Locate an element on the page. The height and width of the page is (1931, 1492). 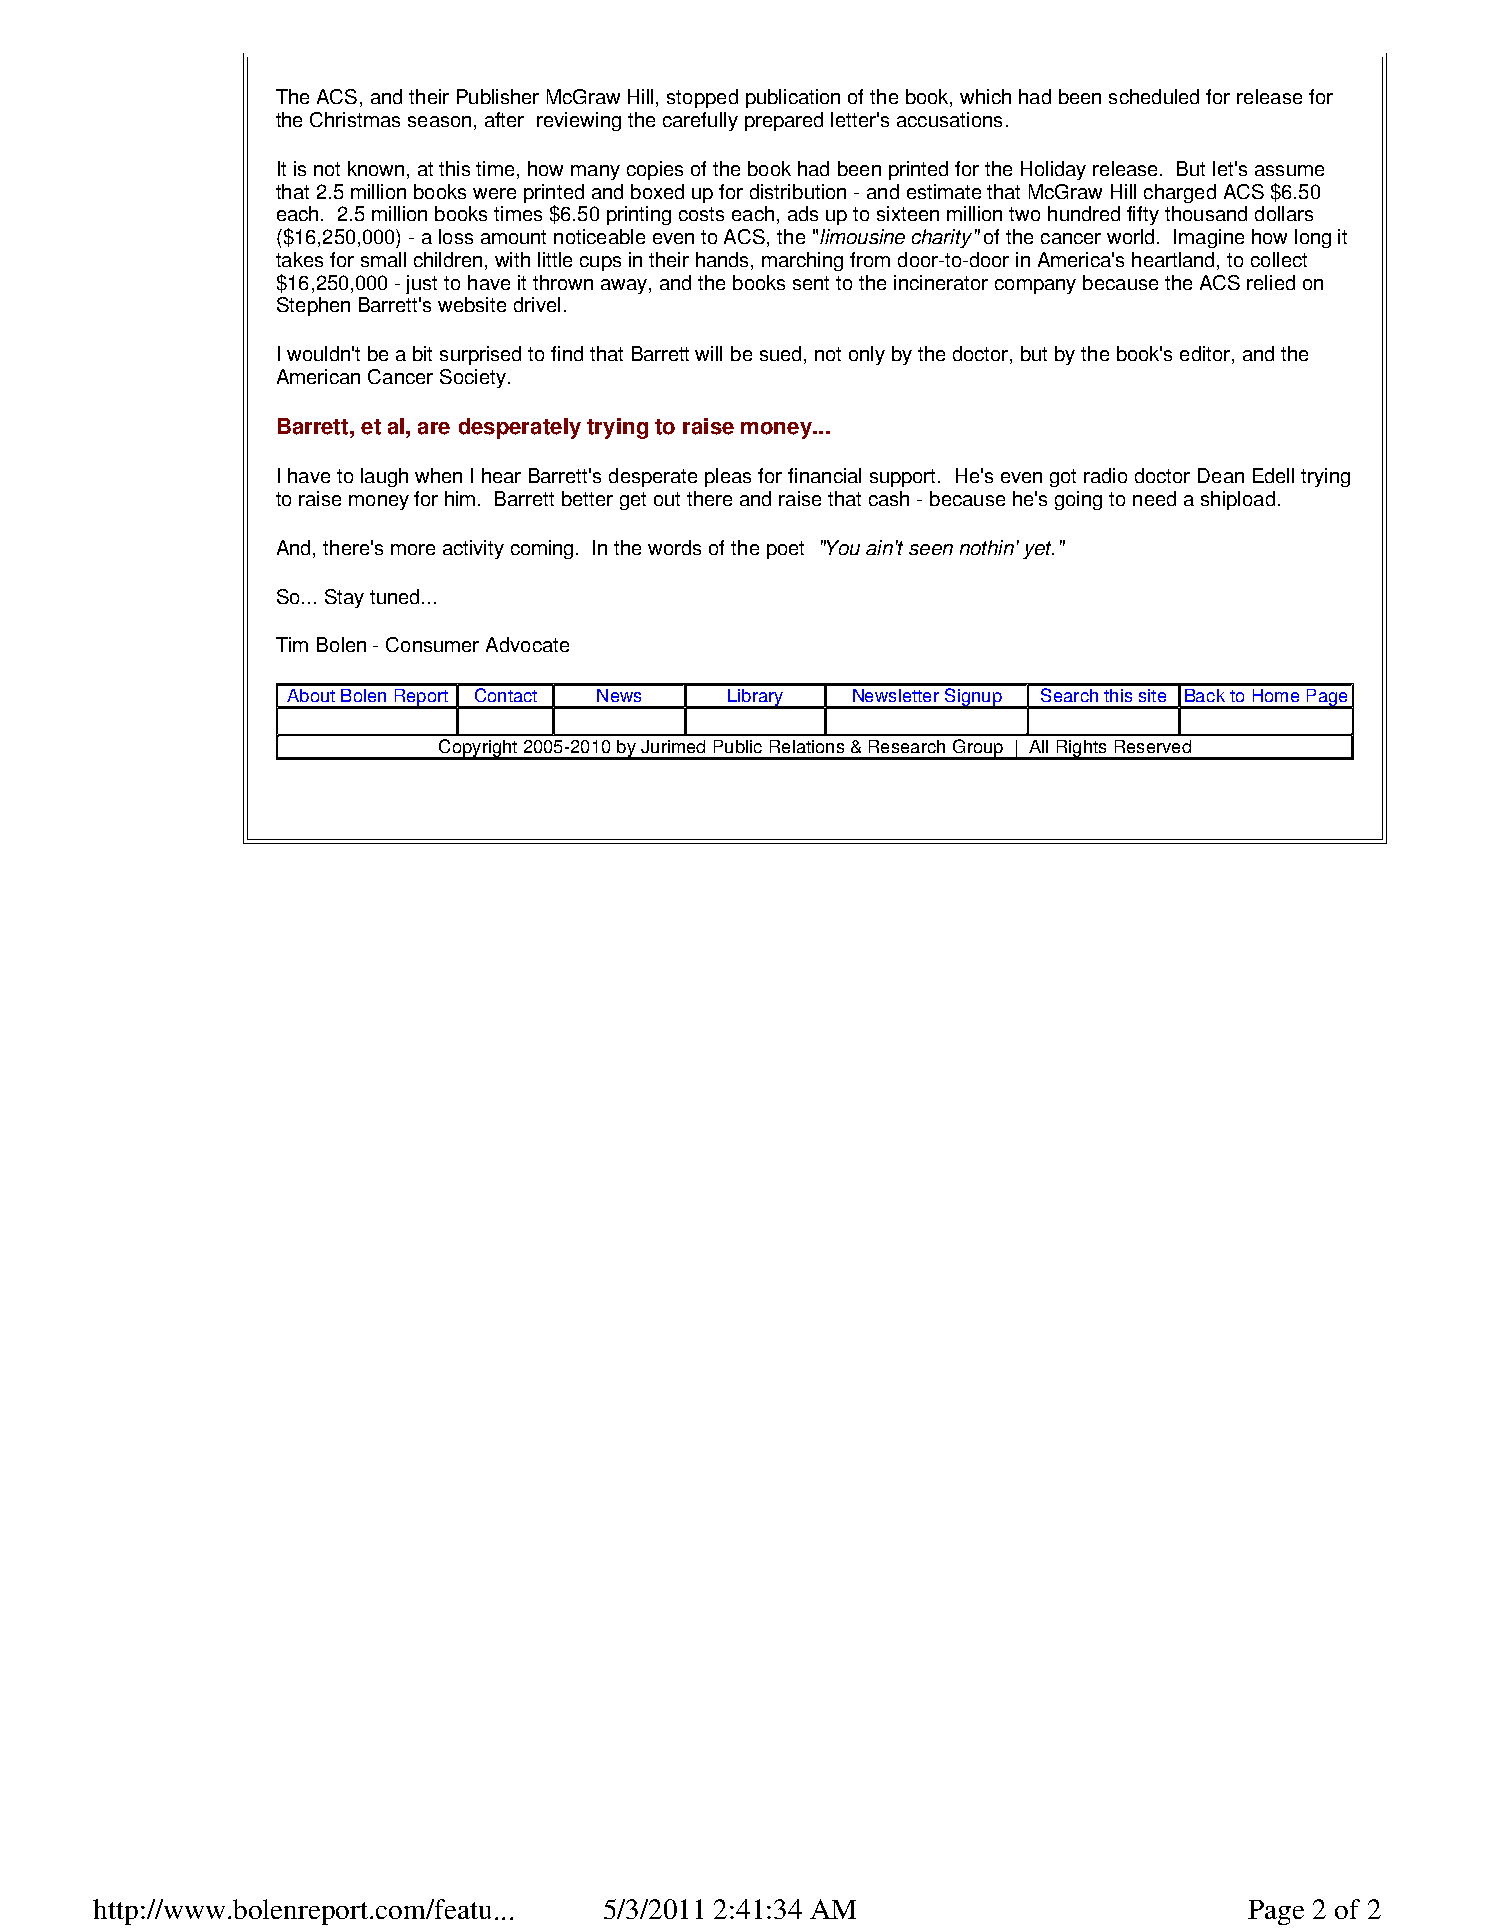
Copyright is located at coordinates (478, 749).
